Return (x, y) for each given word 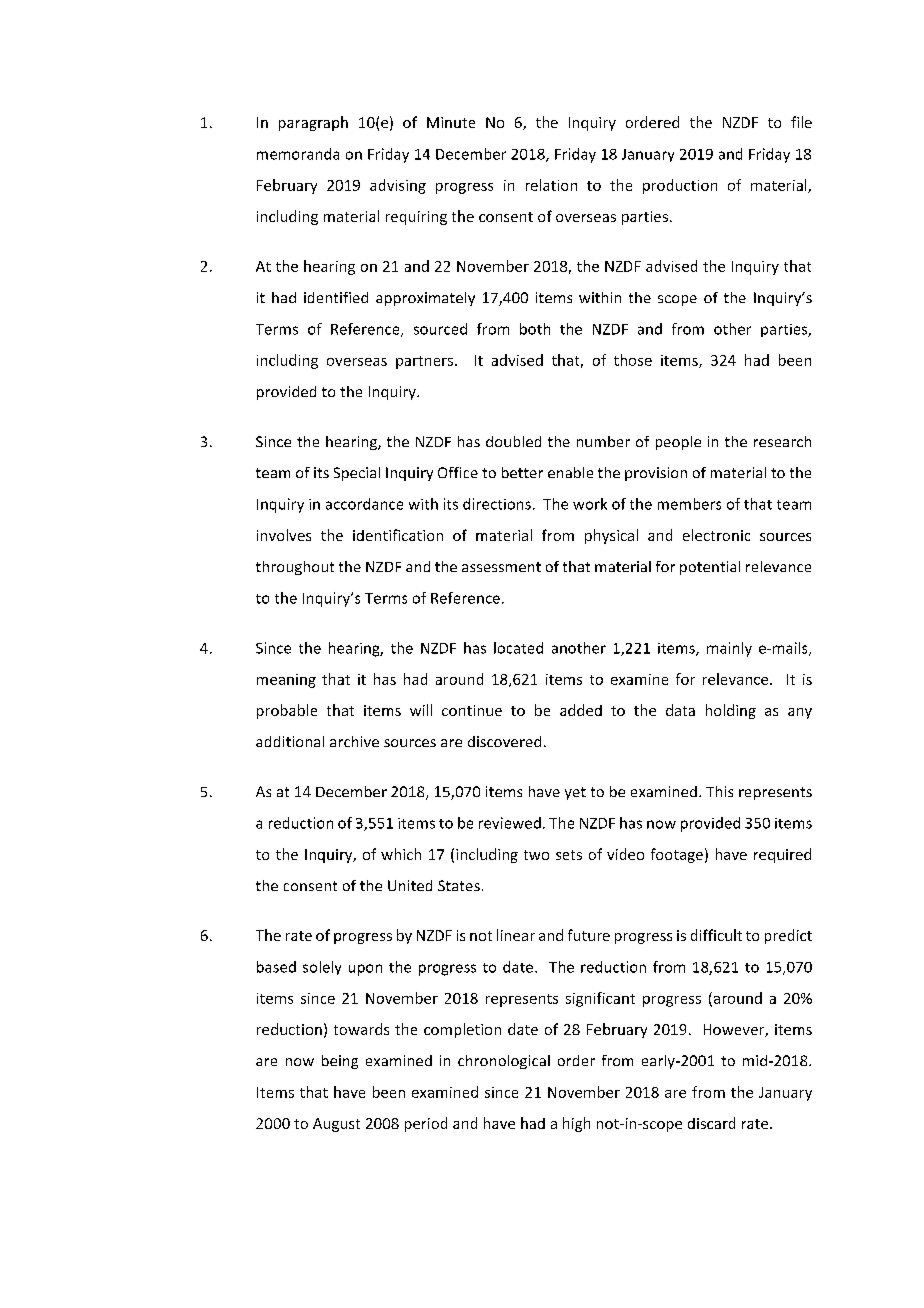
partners (426, 362)
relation (551, 185)
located (518, 648)
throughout (295, 568)
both (535, 329)
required (782, 855)
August (336, 1125)
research (782, 441)
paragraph (313, 123)
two (536, 855)
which (401, 854)
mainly (729, 649)
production (680, 186)
